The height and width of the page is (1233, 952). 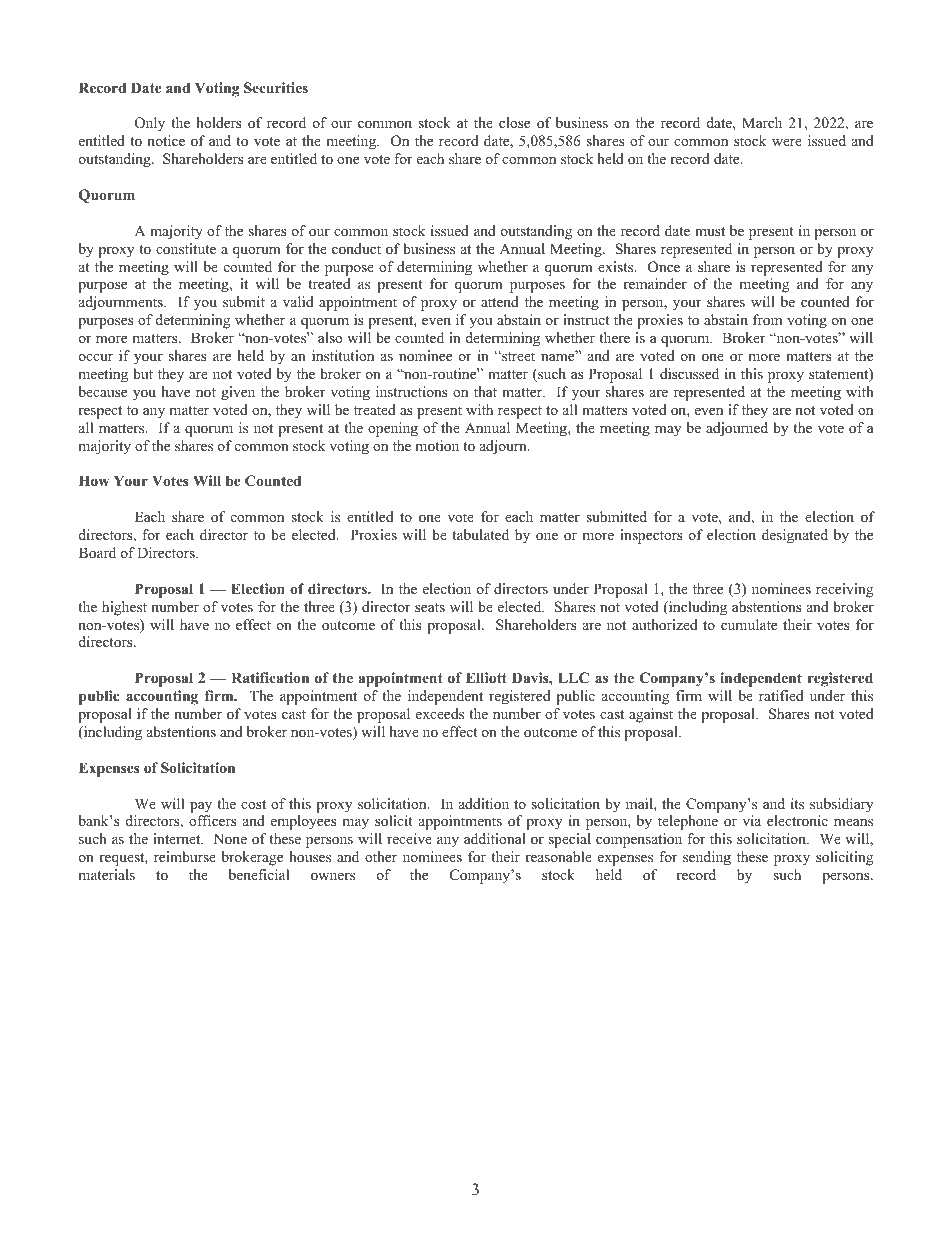 I want to click on sending, so click(x=707, y=858).
